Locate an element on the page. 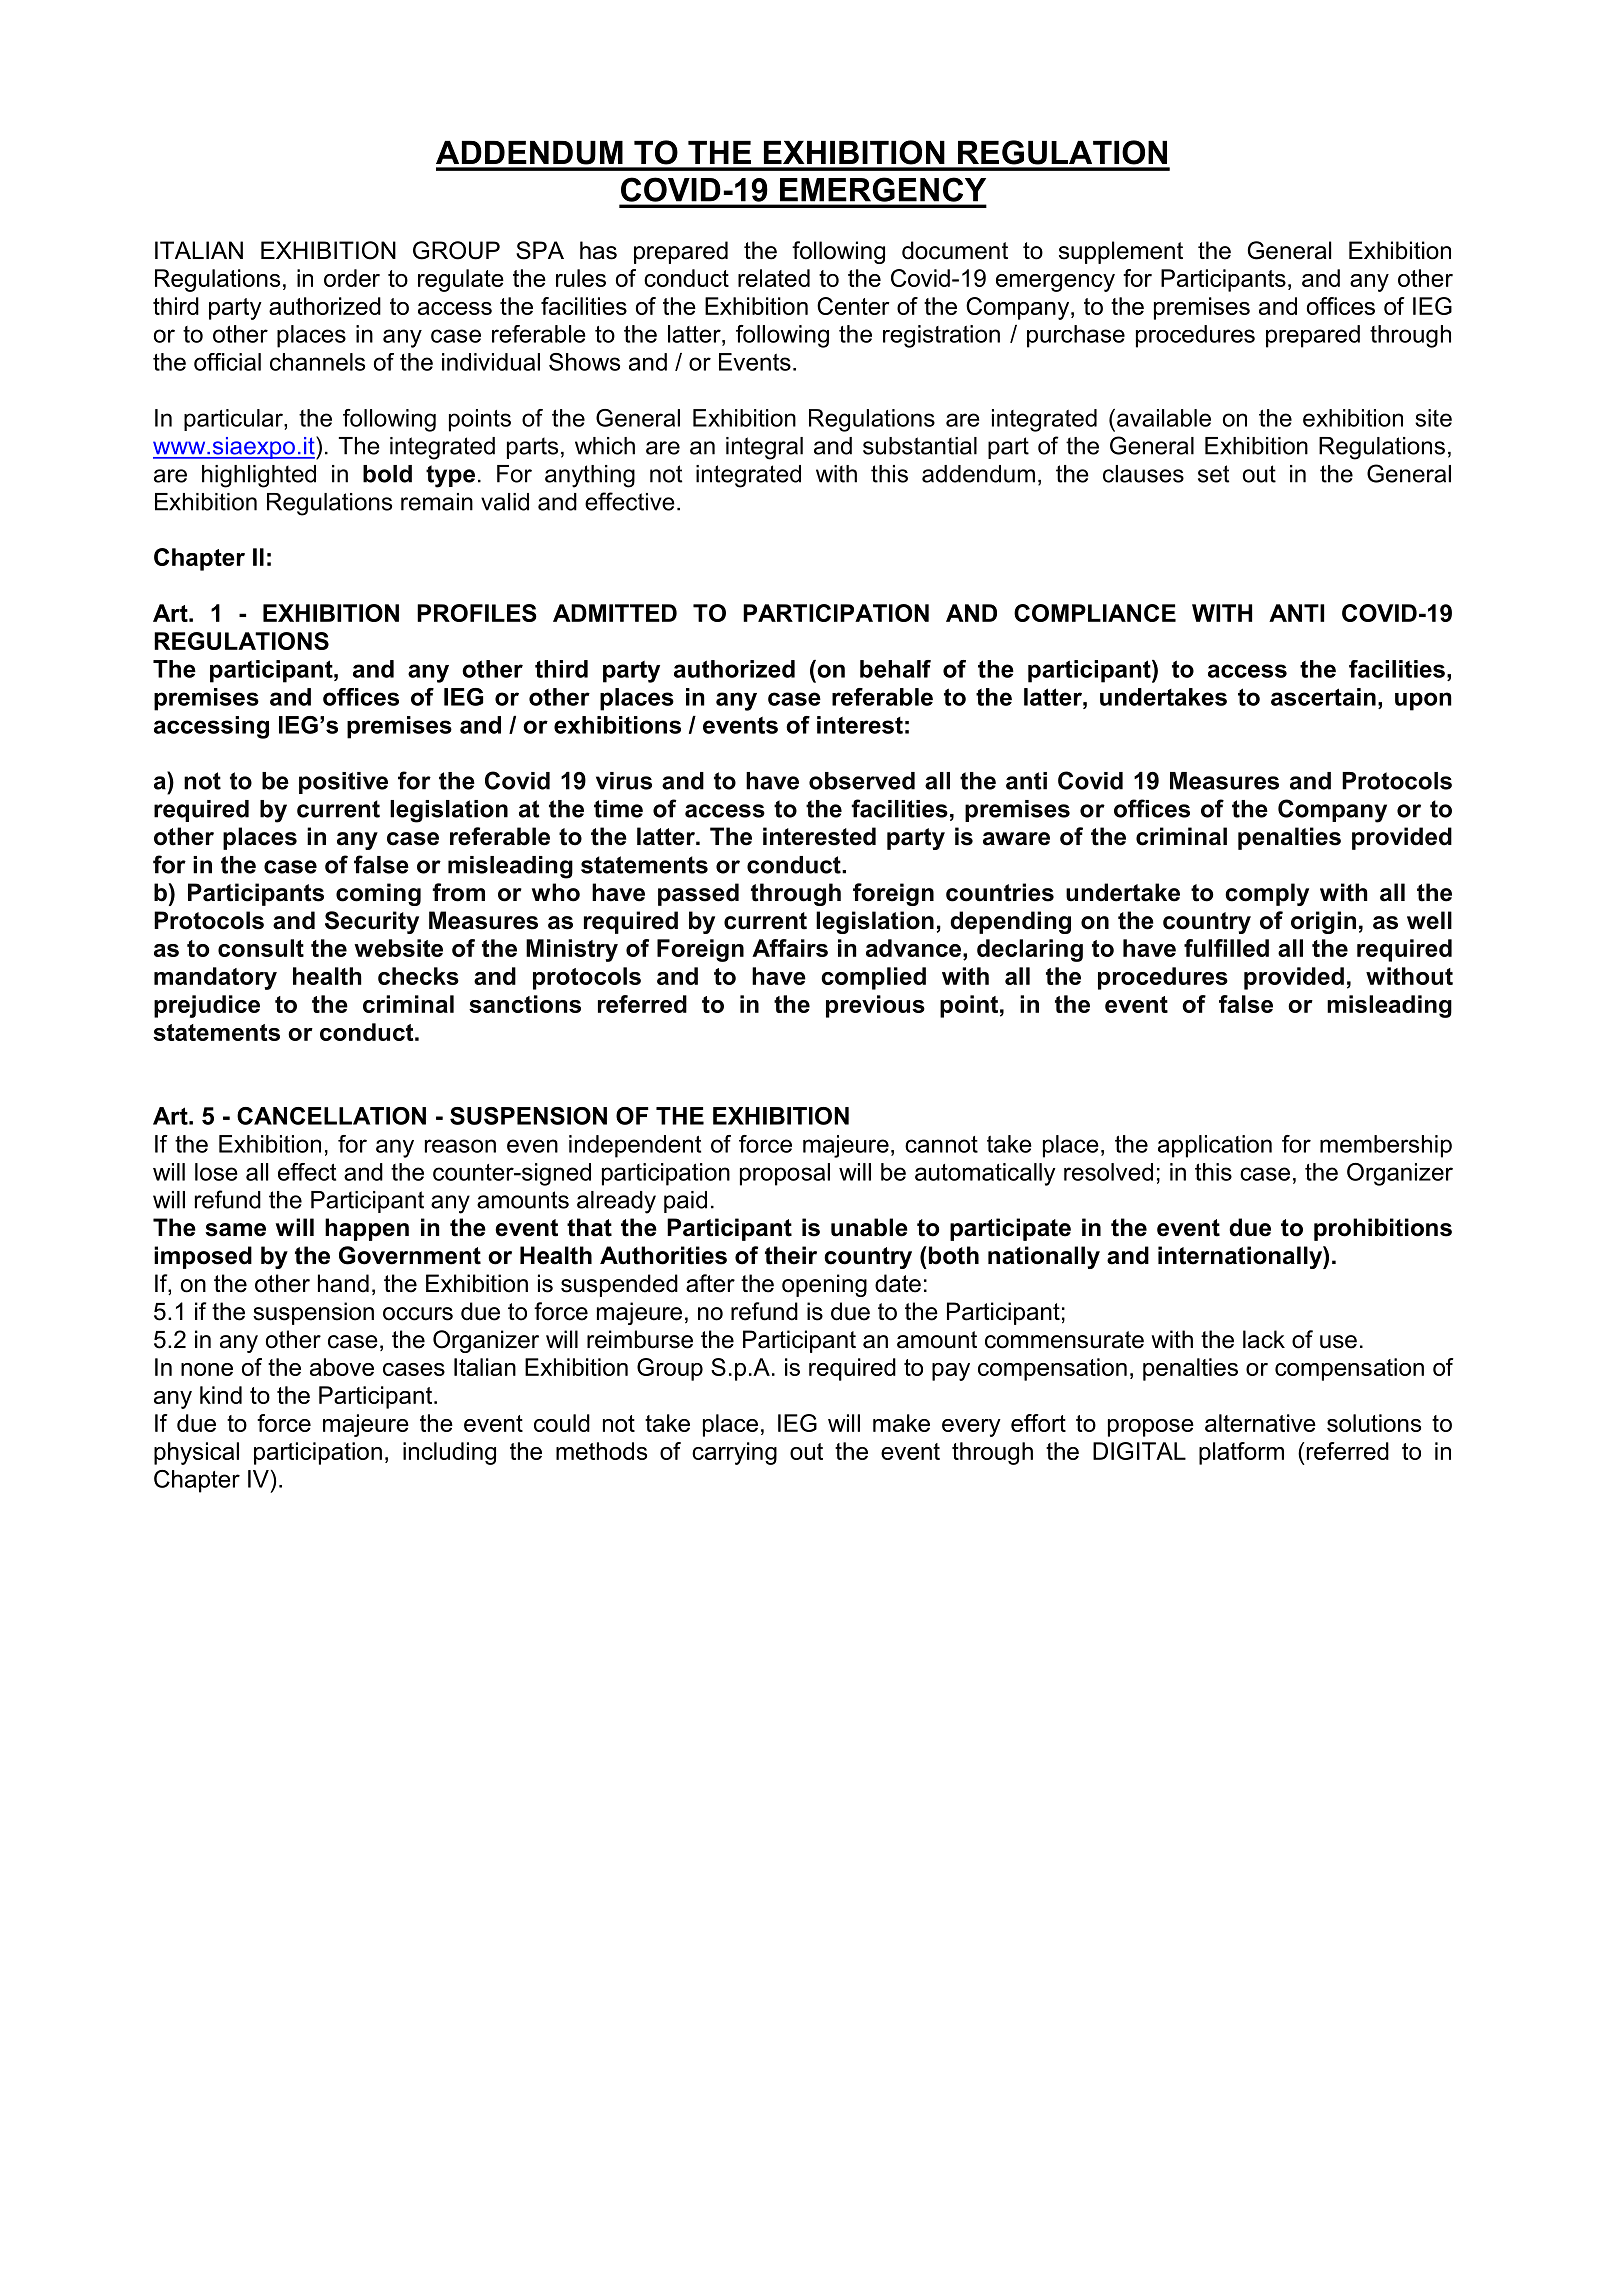 Image resolution: width=1605 pixels, height=2272 pixels. make is located at coordinates (901, 1423).
